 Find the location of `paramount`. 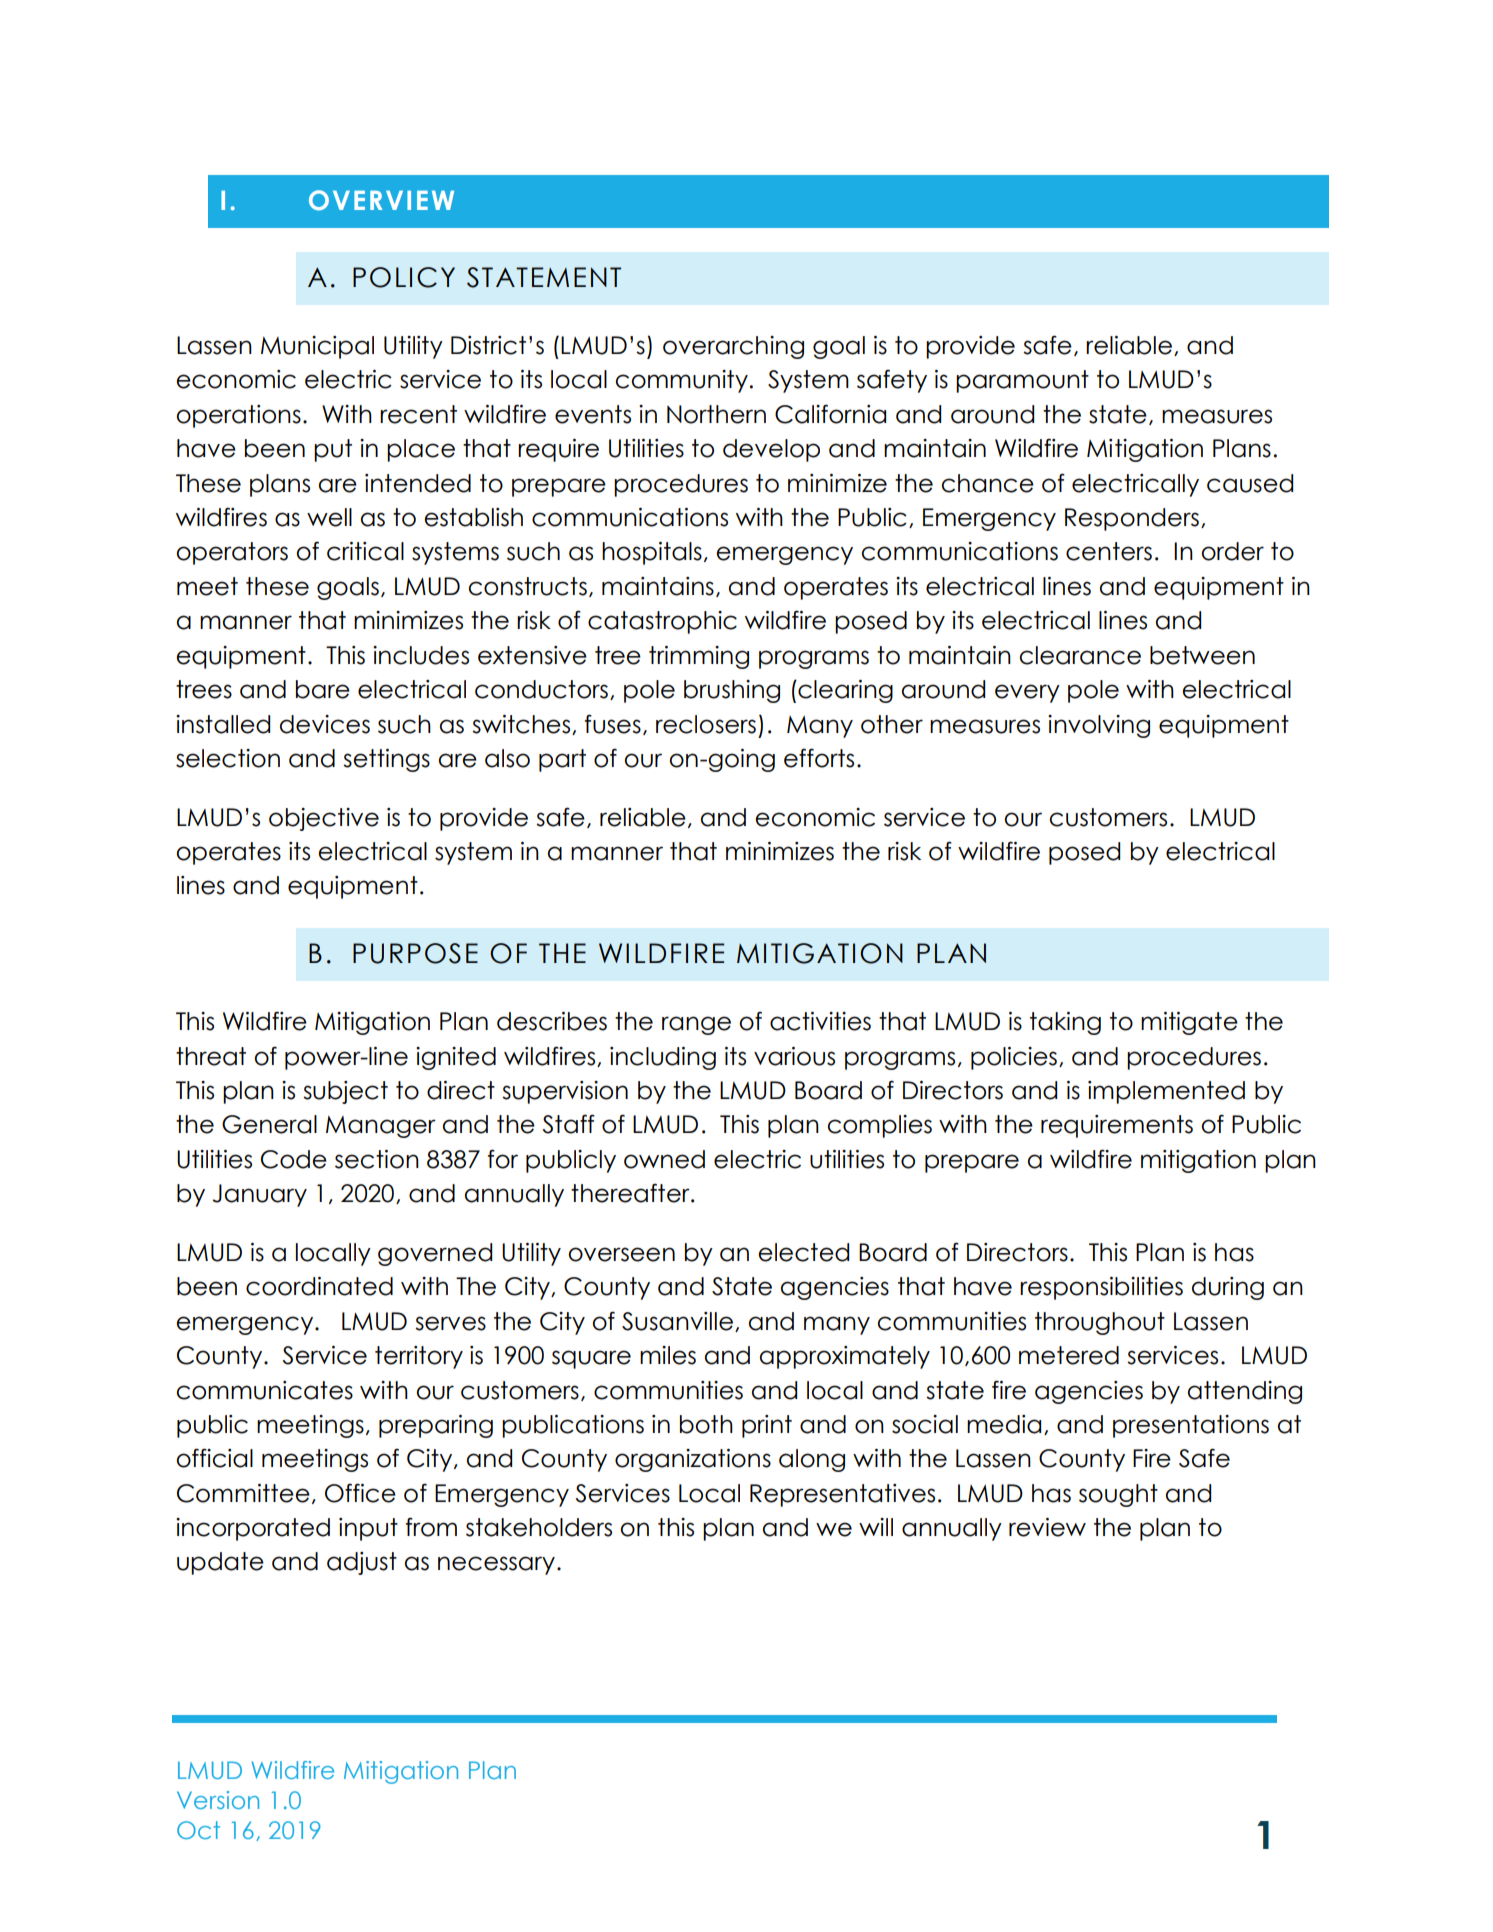

paramount is located at coordinates (1022, 381).
